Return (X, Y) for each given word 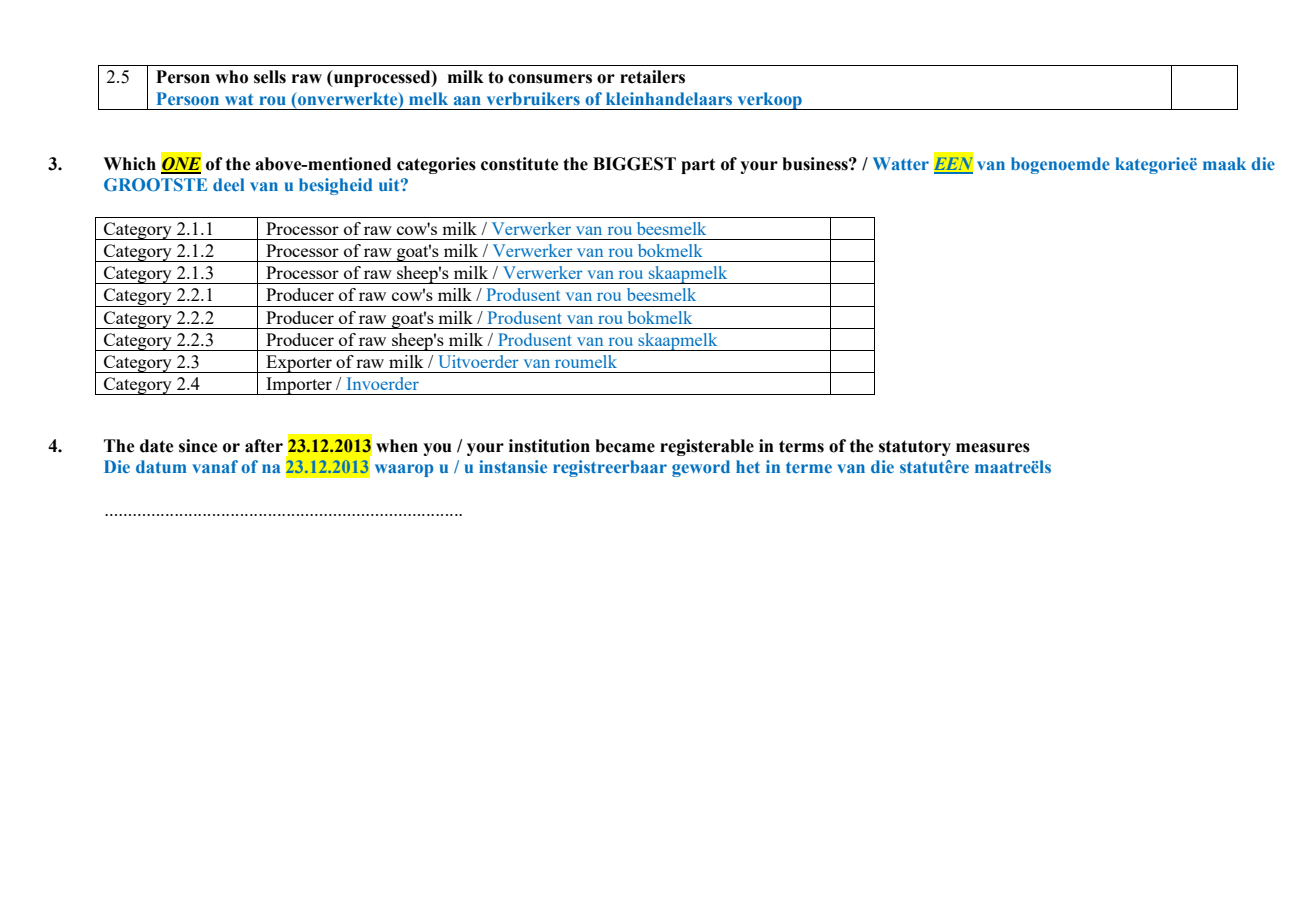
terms (801, 446)
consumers (550, 79)
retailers (652, 77)
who (231, 77)
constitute (520, 164)
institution (549, 446)
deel (228, 184)
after (264, 446)
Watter (901, 163)
